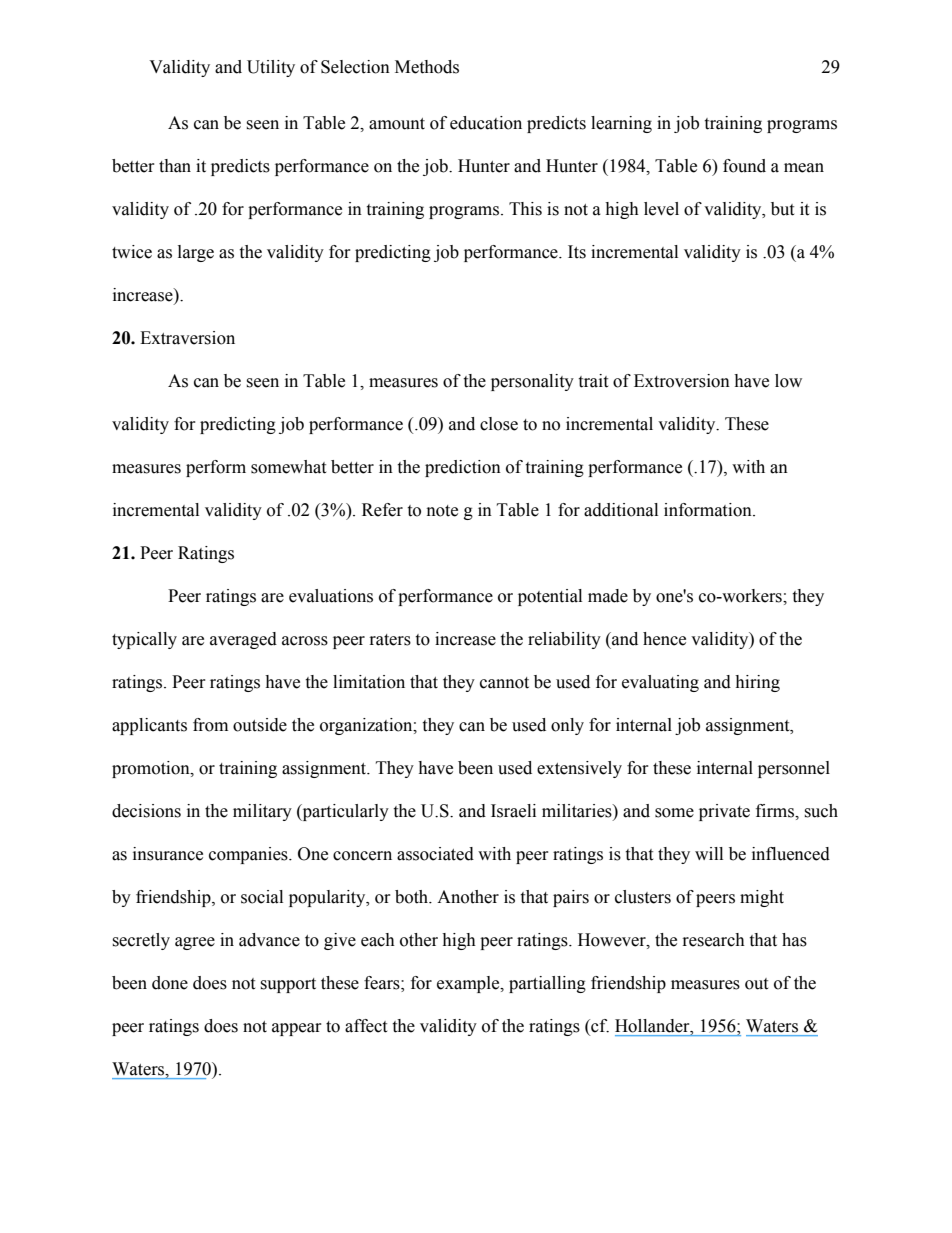 The height and width of the screenshot is (1233, 952). Describe the element at coordinates (744, 166) in the screenshot. I see `found` at that location.
